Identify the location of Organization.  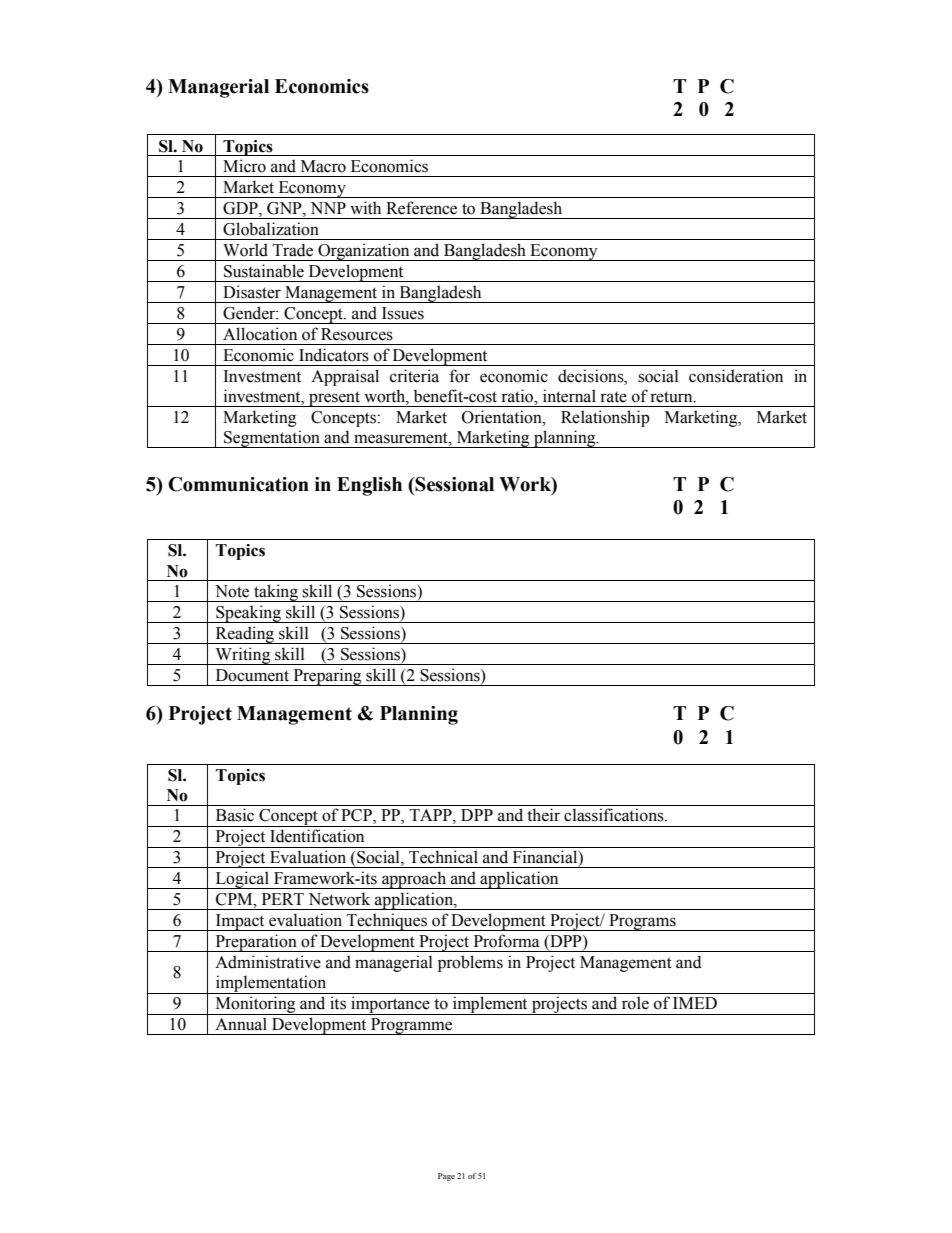
(364, 252).
